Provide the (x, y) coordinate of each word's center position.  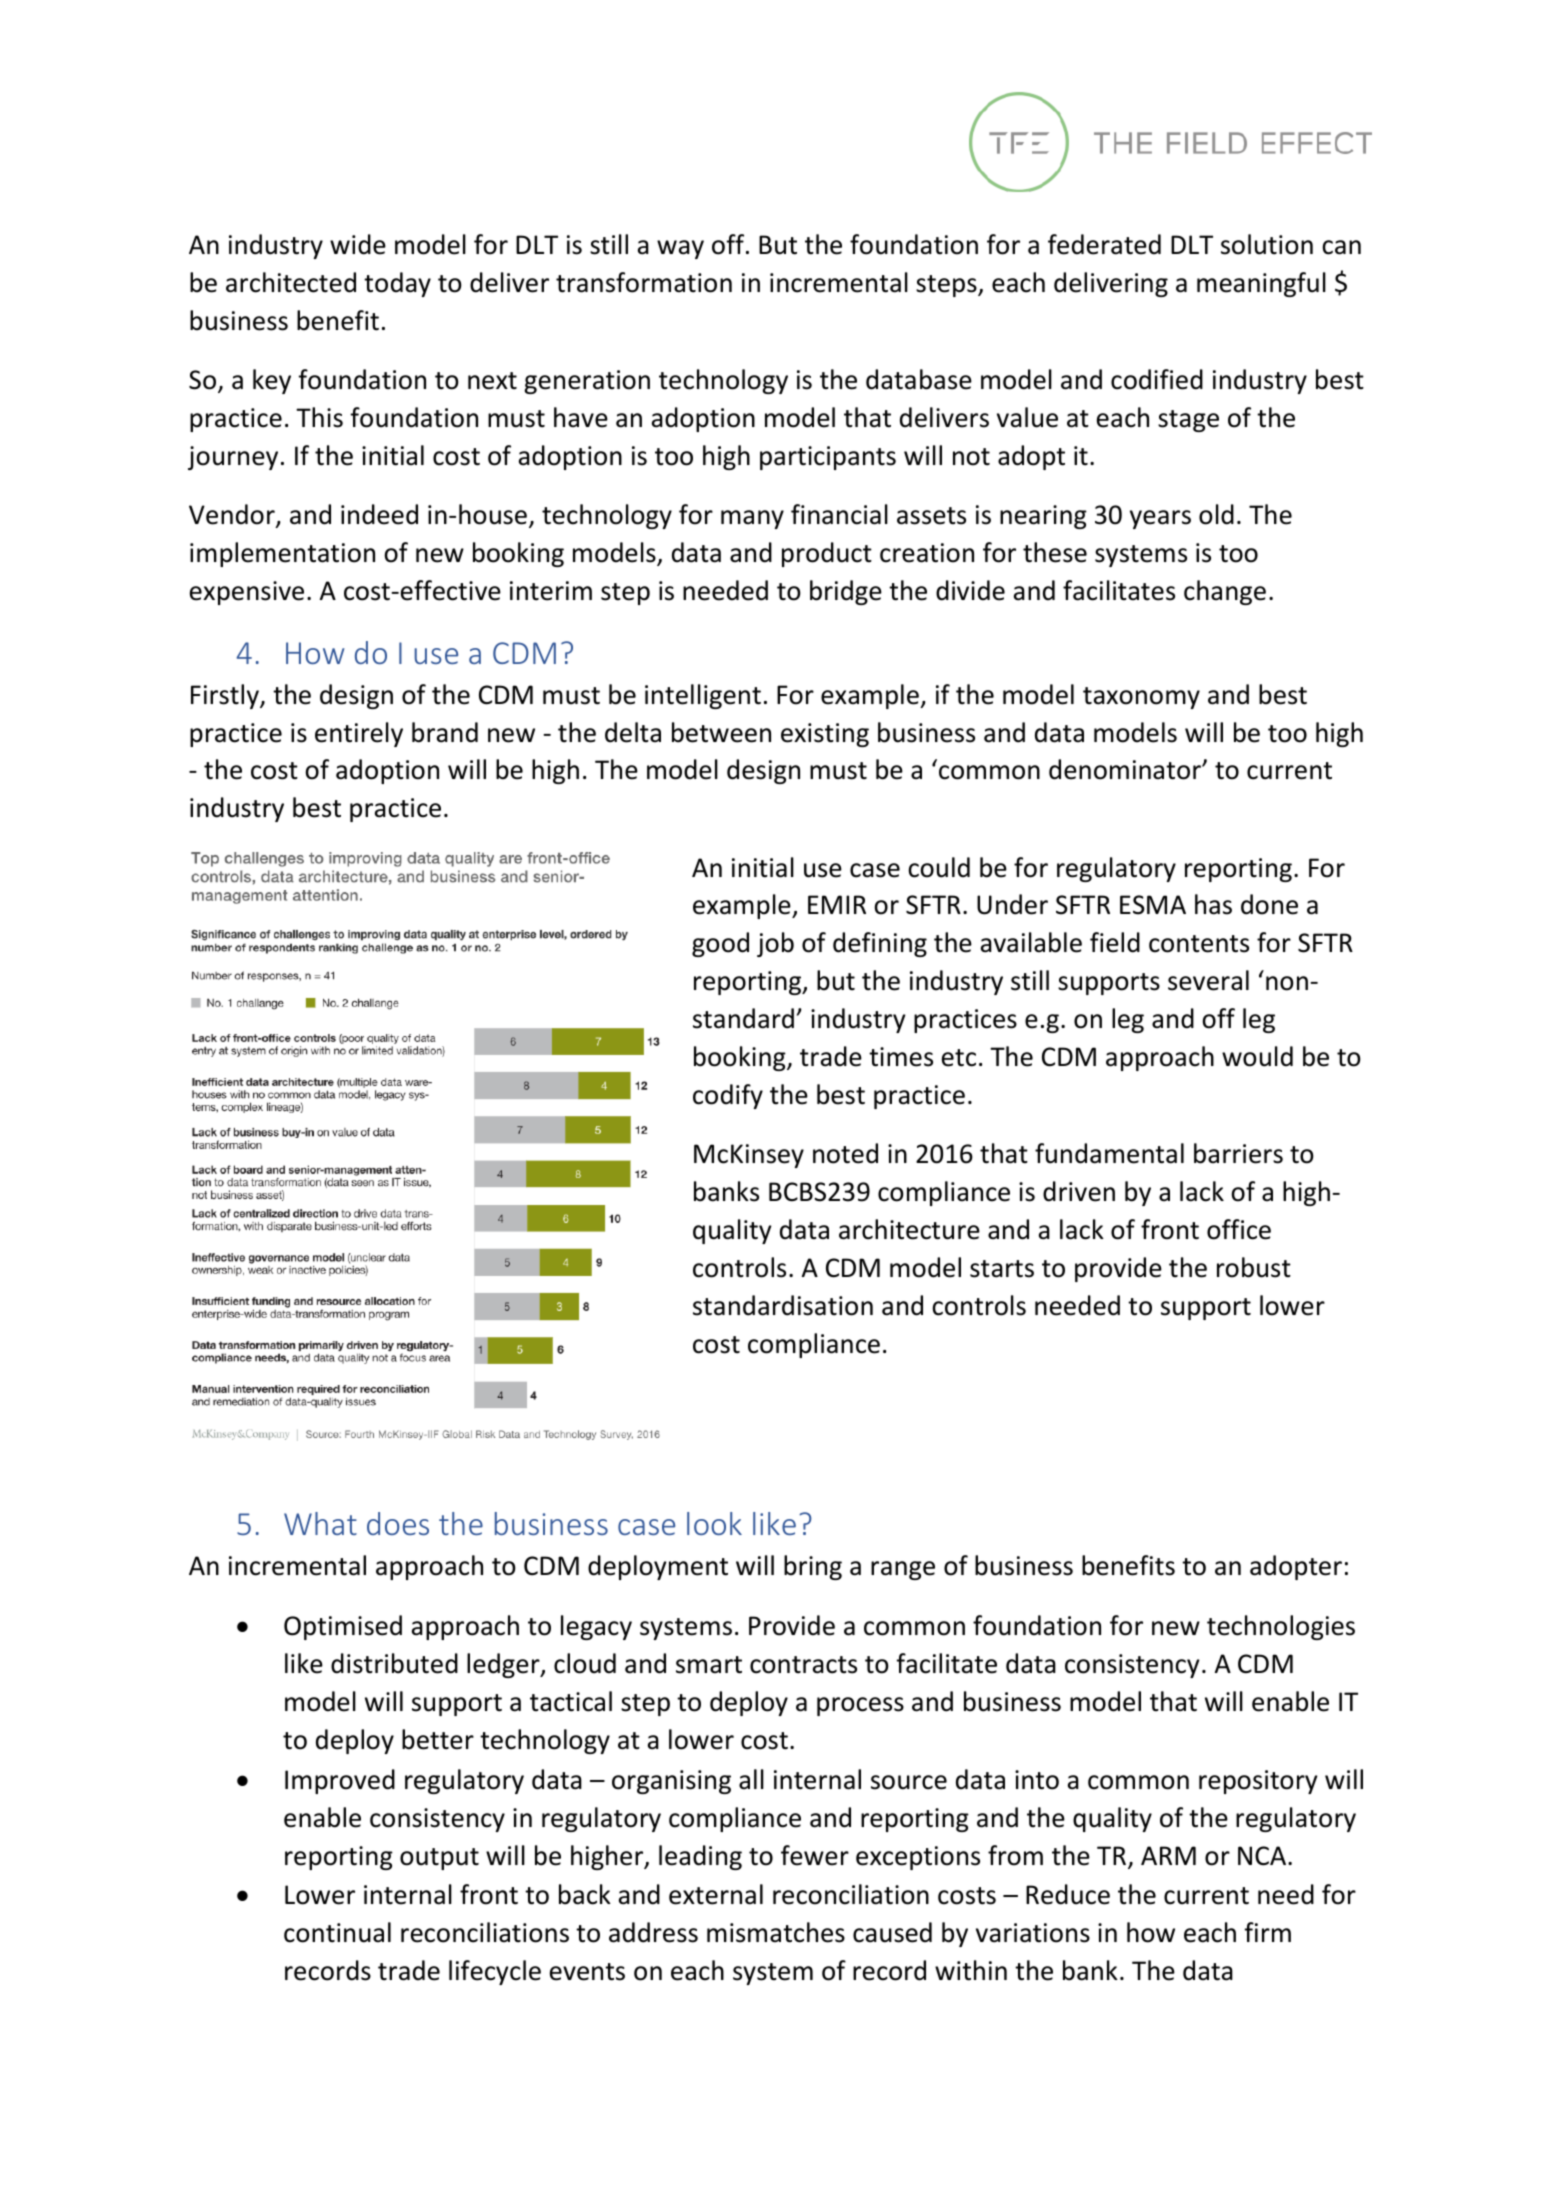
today (397, 284)
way (680, 249)
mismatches (776, 1932)
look (714, 1523)
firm (1267, 1932)
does (398, 1523)
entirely (359, 734)
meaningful (1261, 284)
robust (1254, 1267)
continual (337, 1932)
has (1213, 904)
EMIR (837, 904)
